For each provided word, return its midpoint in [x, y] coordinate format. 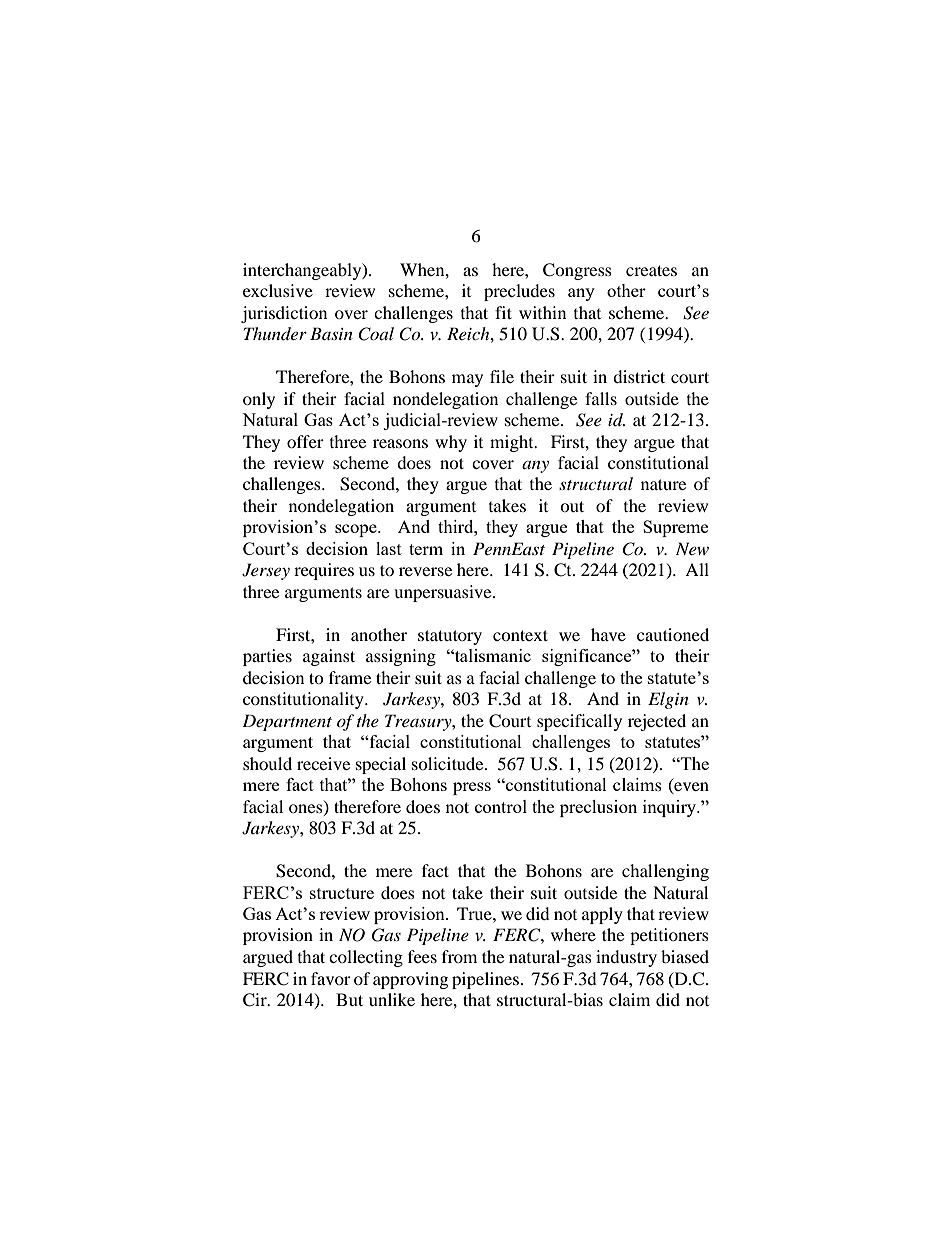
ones [307, 809]
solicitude [449, 763]
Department [287, 722]
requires [324, 571]
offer [305, 441]
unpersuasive [444, 593]
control [501, 806]
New [692, 548]
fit [503, 312]
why [451, 443]
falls [601, 398]
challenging [665, 872]
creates [651, 270]
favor [331, 978]
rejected [657, 722]
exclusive [278, 290]
